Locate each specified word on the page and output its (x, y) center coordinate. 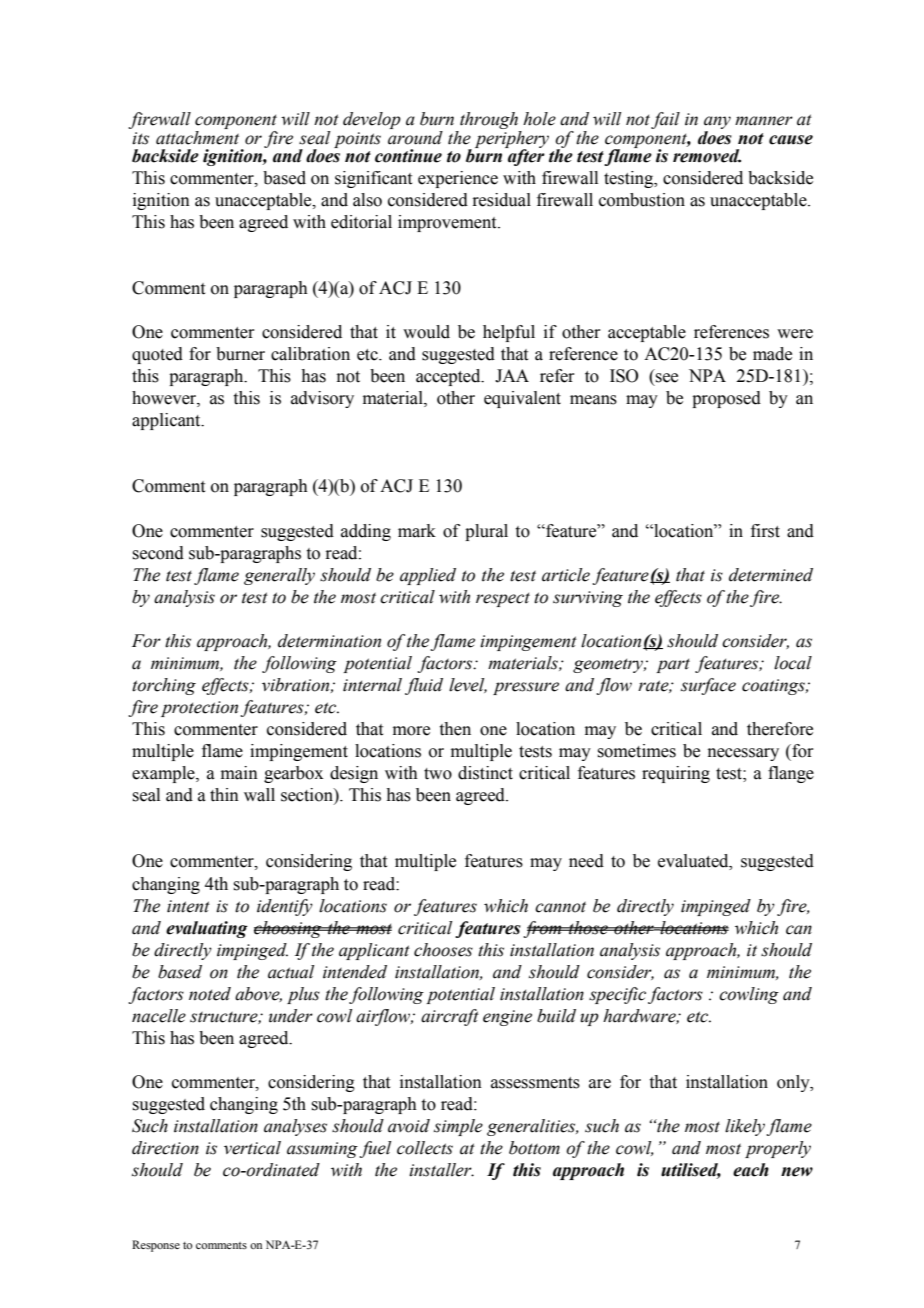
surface (708, 686)
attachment (197, 136)
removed (707, 156)
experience (458, 179)
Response (156, 1246)
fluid (424, 686)
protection (201, 709)
